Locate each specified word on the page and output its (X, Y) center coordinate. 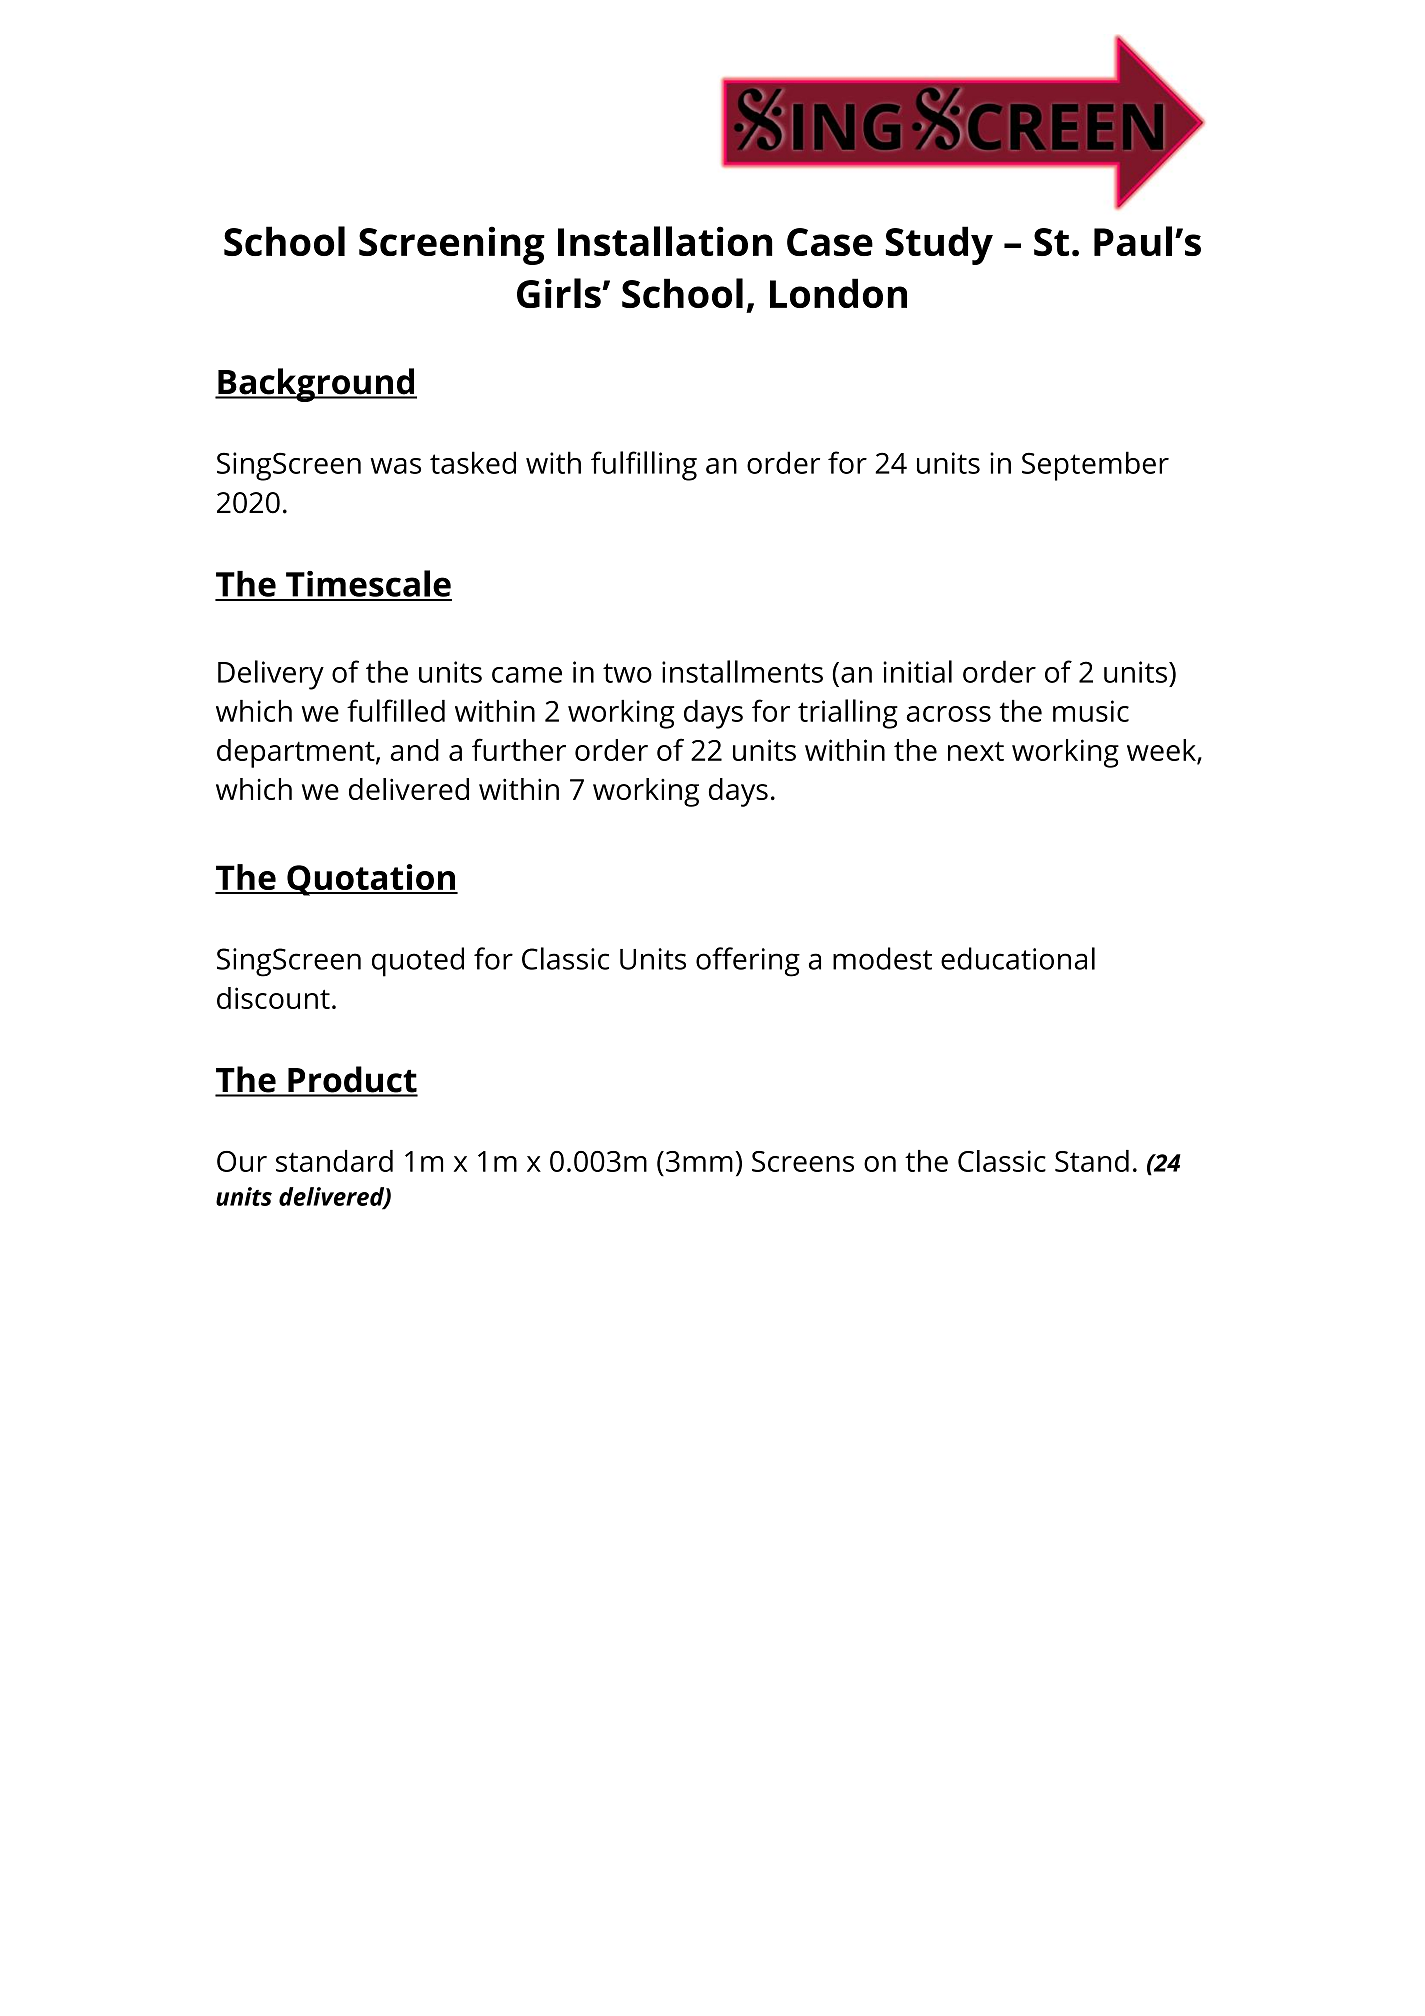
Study (939, 245)
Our (242, 1161)
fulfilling (644, 466)
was (395, 466)
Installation (665, 241)
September (1095, 466)
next (976, 751)
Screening (452, 245)
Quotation (371, 880)
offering (748, 962)
